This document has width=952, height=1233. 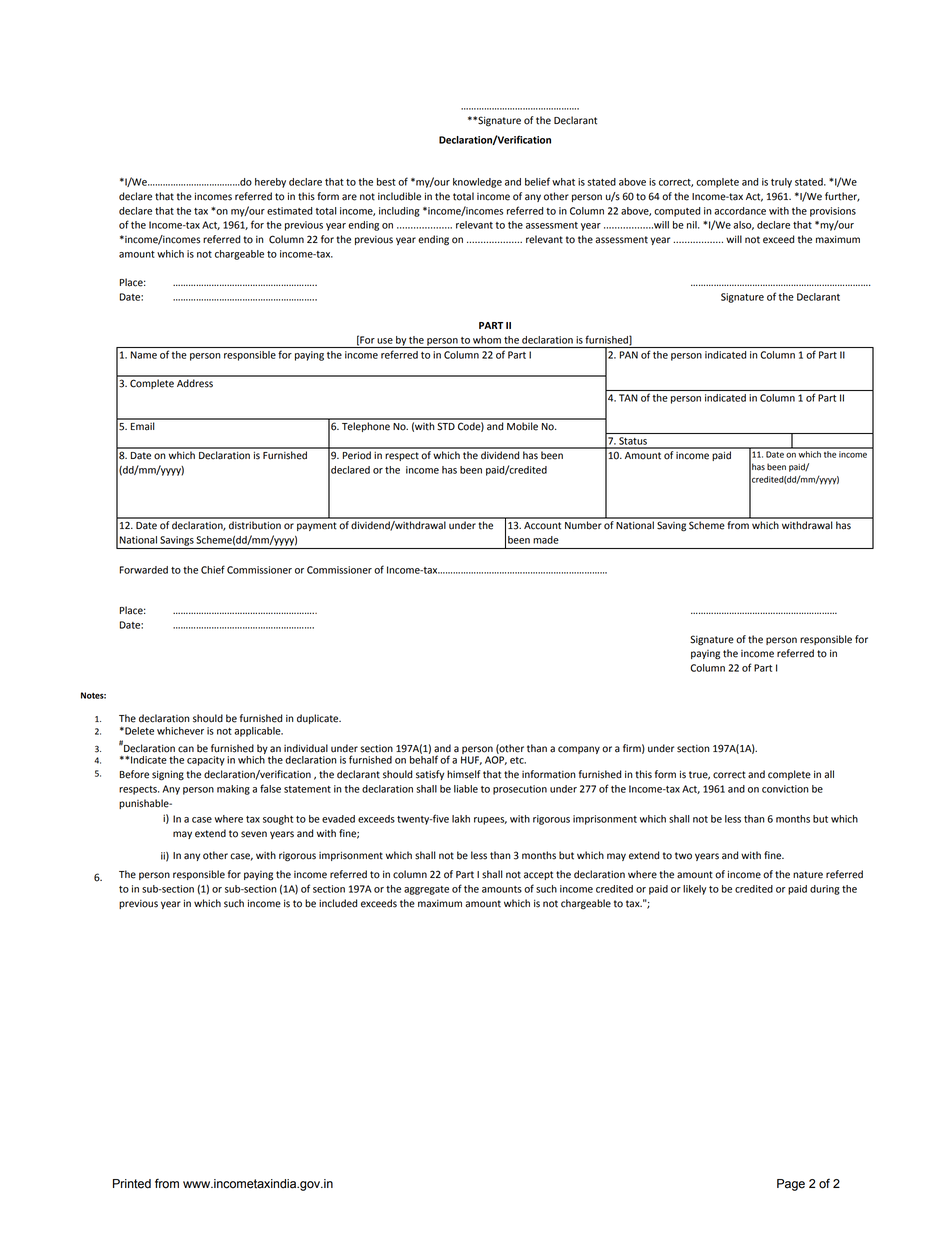 What do you see at coordinates (477, 183) in the document?
I see `knowledge` at bounding box center [477, 183].
